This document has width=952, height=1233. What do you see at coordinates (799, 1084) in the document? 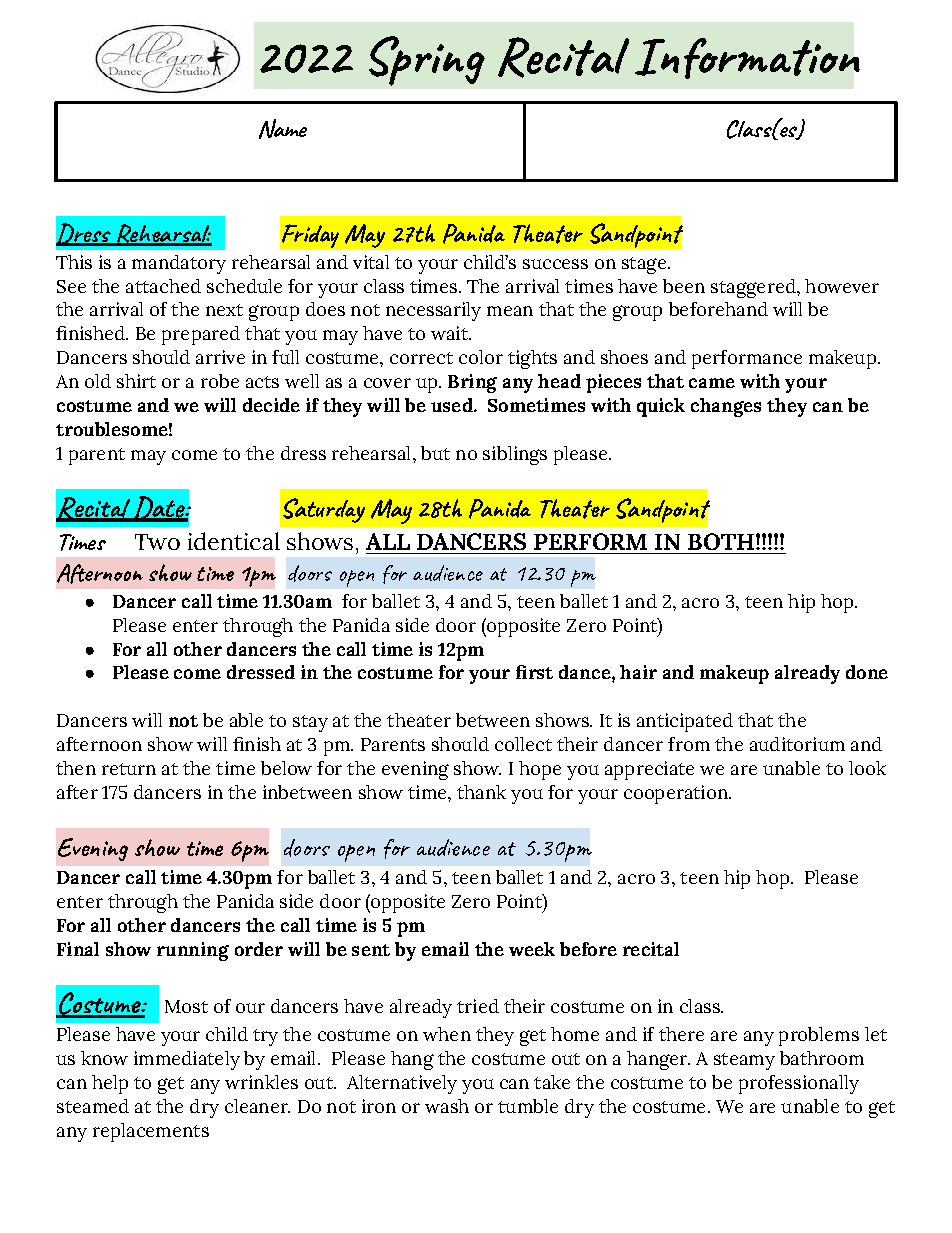
I see `professionally` at bounding box center [799, 1084].
